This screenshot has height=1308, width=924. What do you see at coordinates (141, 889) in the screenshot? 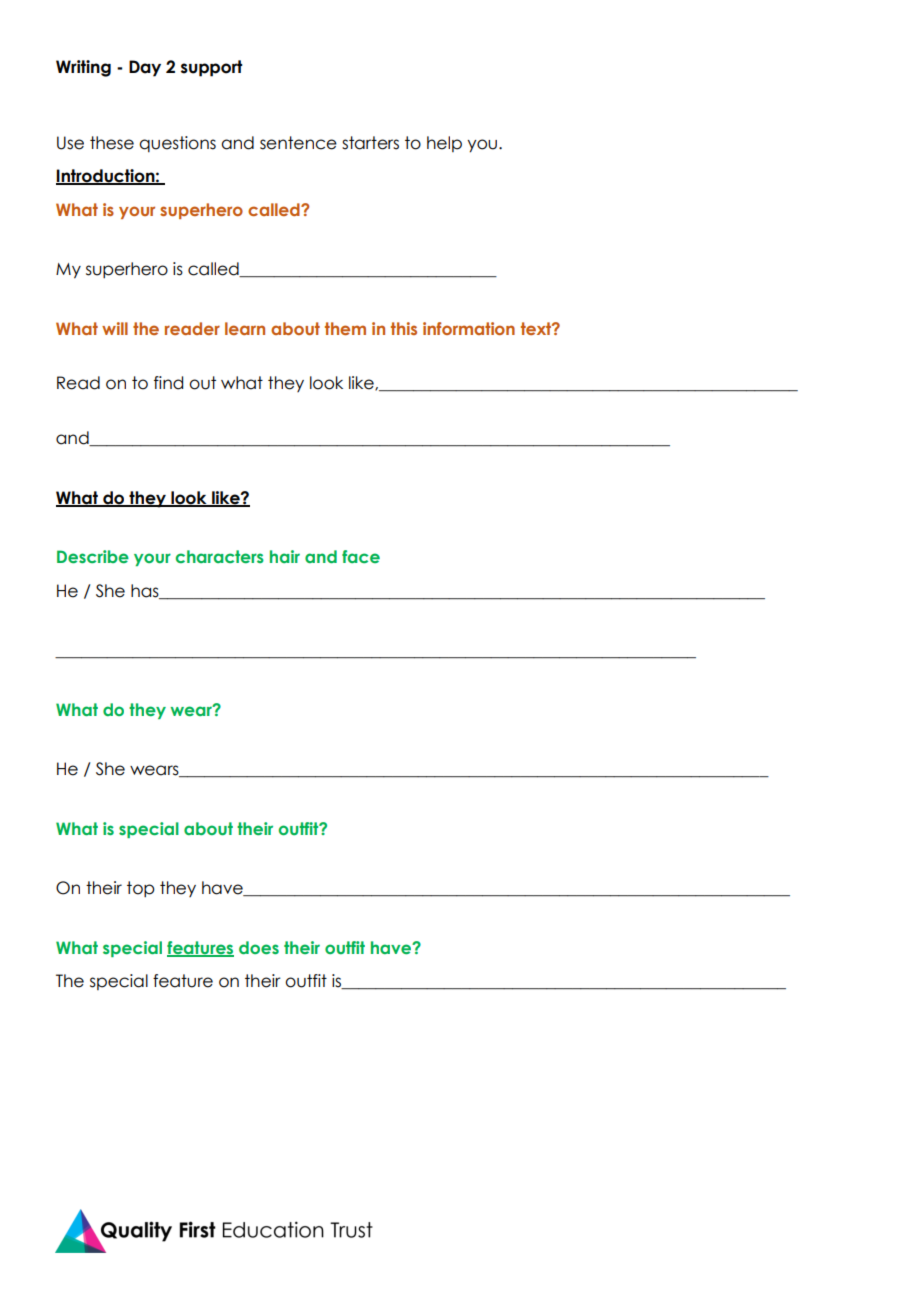
I see `top` at bounding box center [141, 889].
